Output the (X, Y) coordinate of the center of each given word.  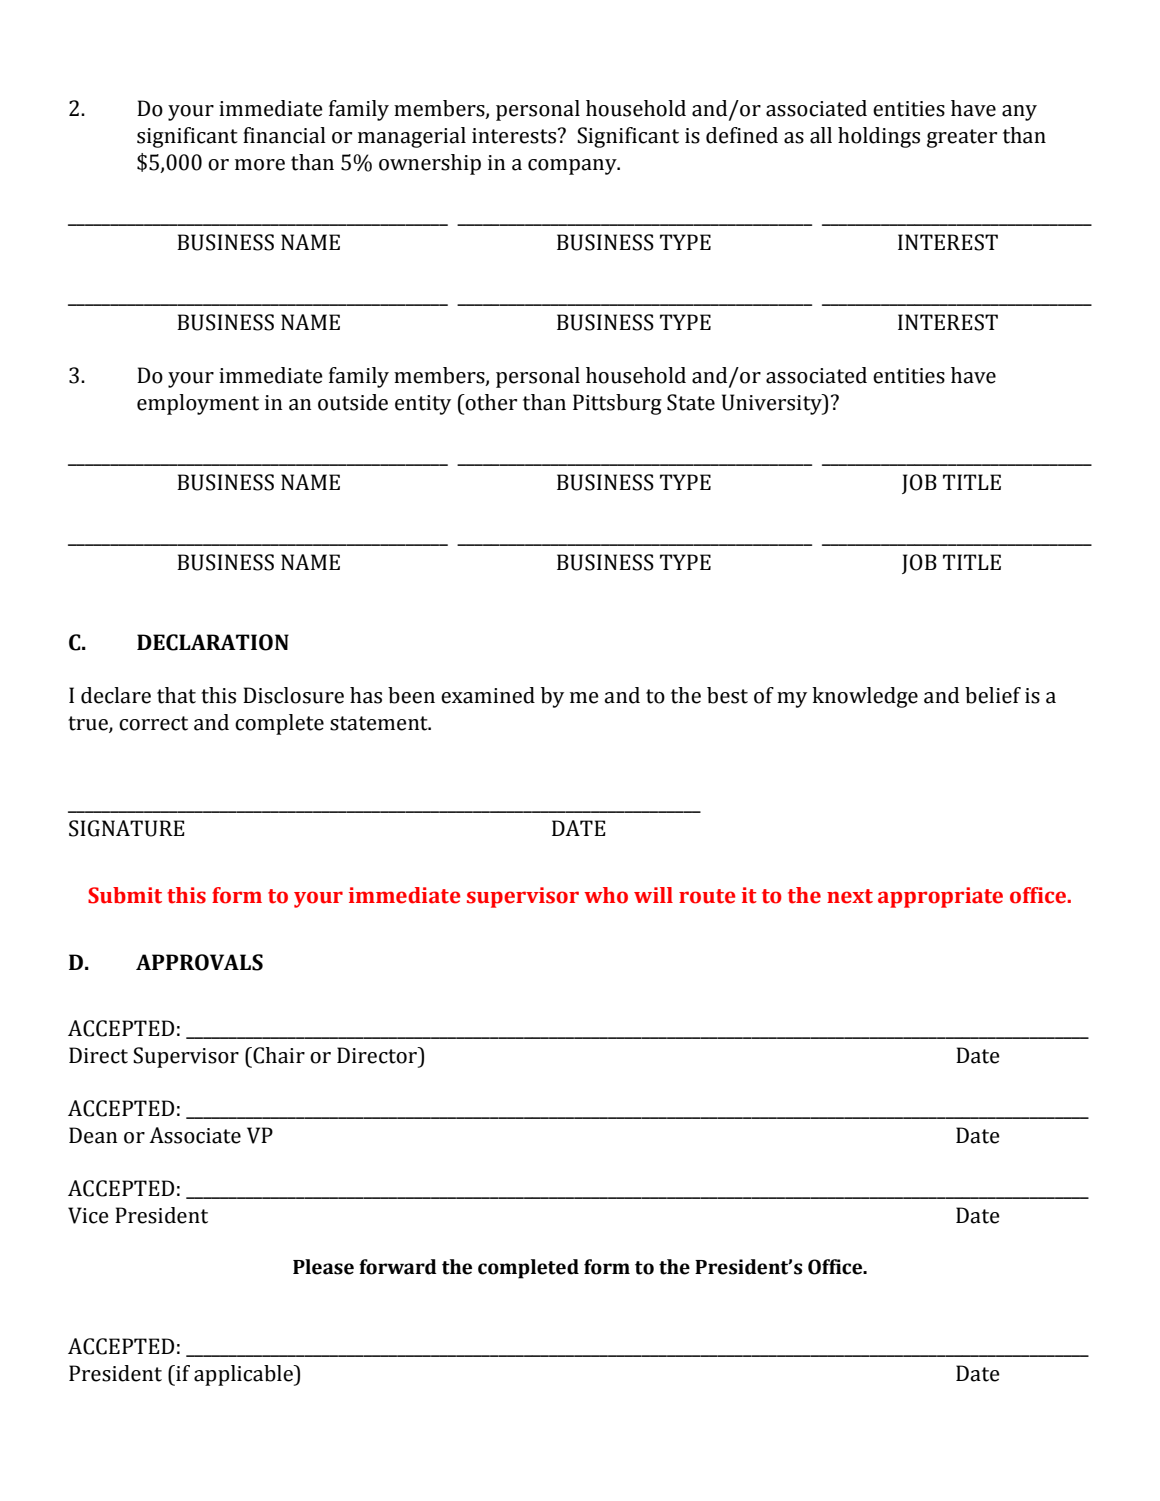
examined (488, 695)
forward (398, 1267)
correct (153, 723)
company (573, 167)
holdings (879, 137)
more (260, 165)
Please (323, 1267)
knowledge (865, 697)
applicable (244, 1375)
